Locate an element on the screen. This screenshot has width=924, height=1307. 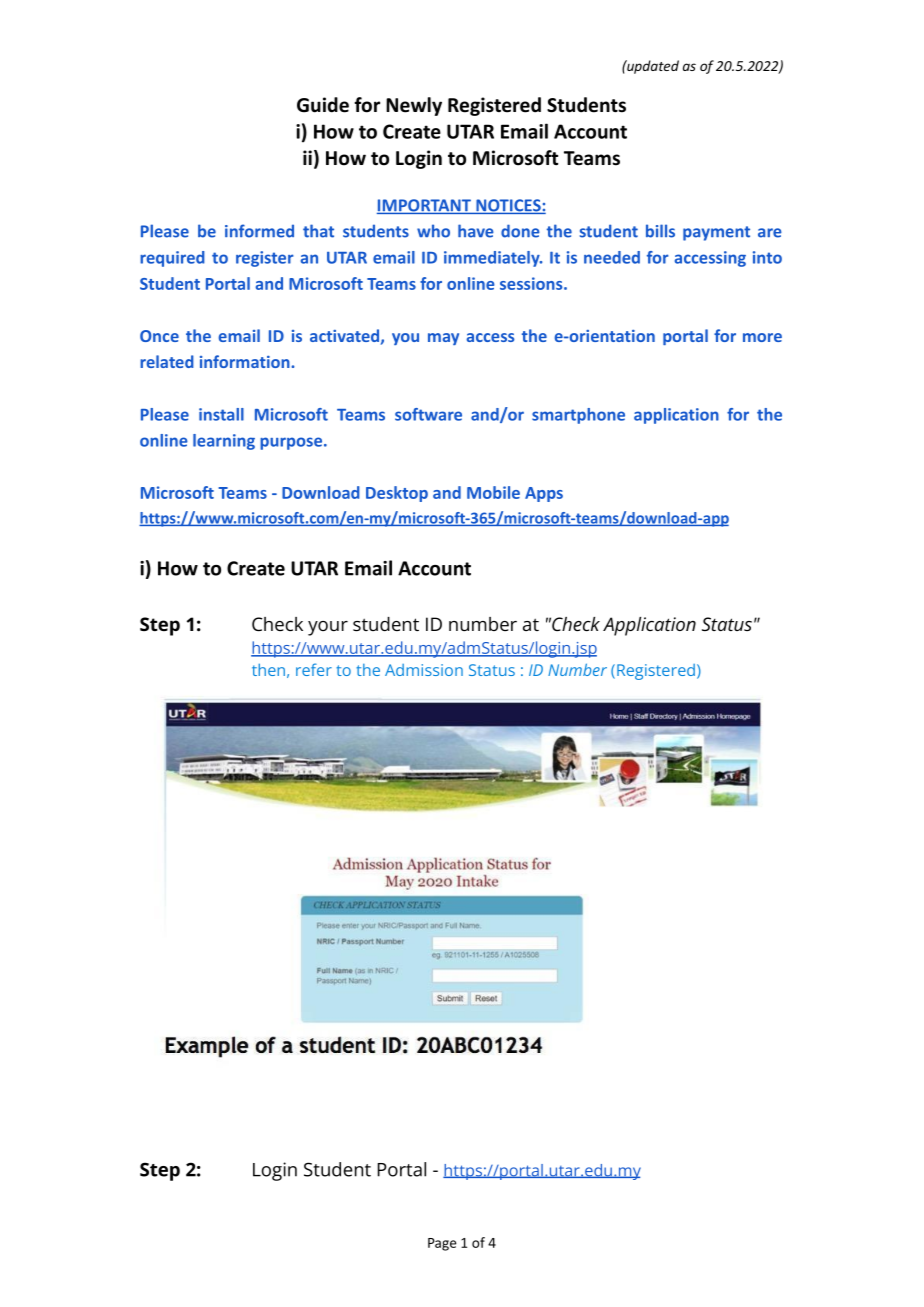
smartphone is located at coordinates (578, 416).
